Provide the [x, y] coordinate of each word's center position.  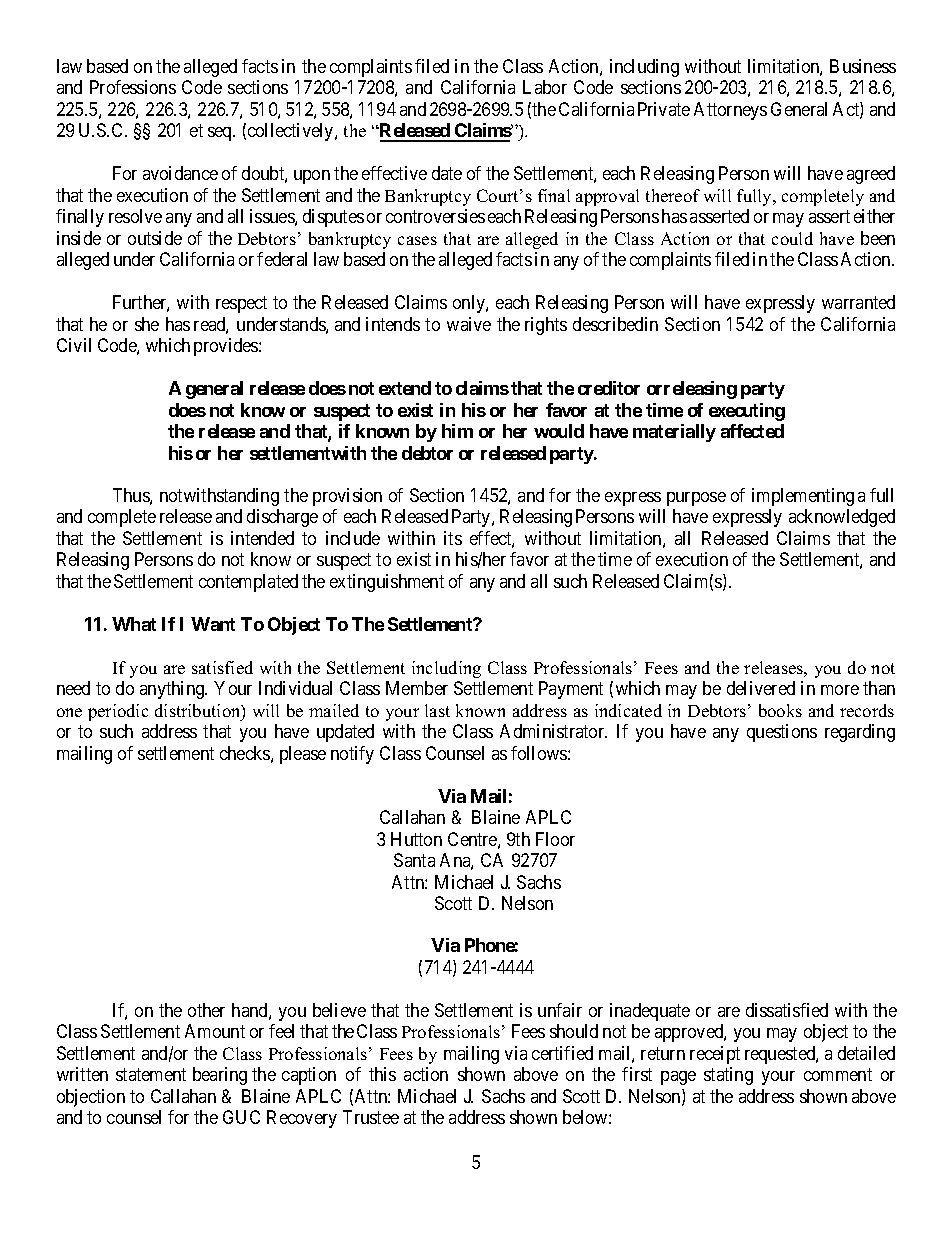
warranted [858, 302]
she [147, 324]
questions [782, 733]
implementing [803, 497]
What [134, 624]
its [453, 538]
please [303, 755]
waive [469, 324]
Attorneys [730, 111]
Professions [133, 87]
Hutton [416, 839]
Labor [545, 87]
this [382, 1074]
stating [728, 1076]
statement [151, 1074]
